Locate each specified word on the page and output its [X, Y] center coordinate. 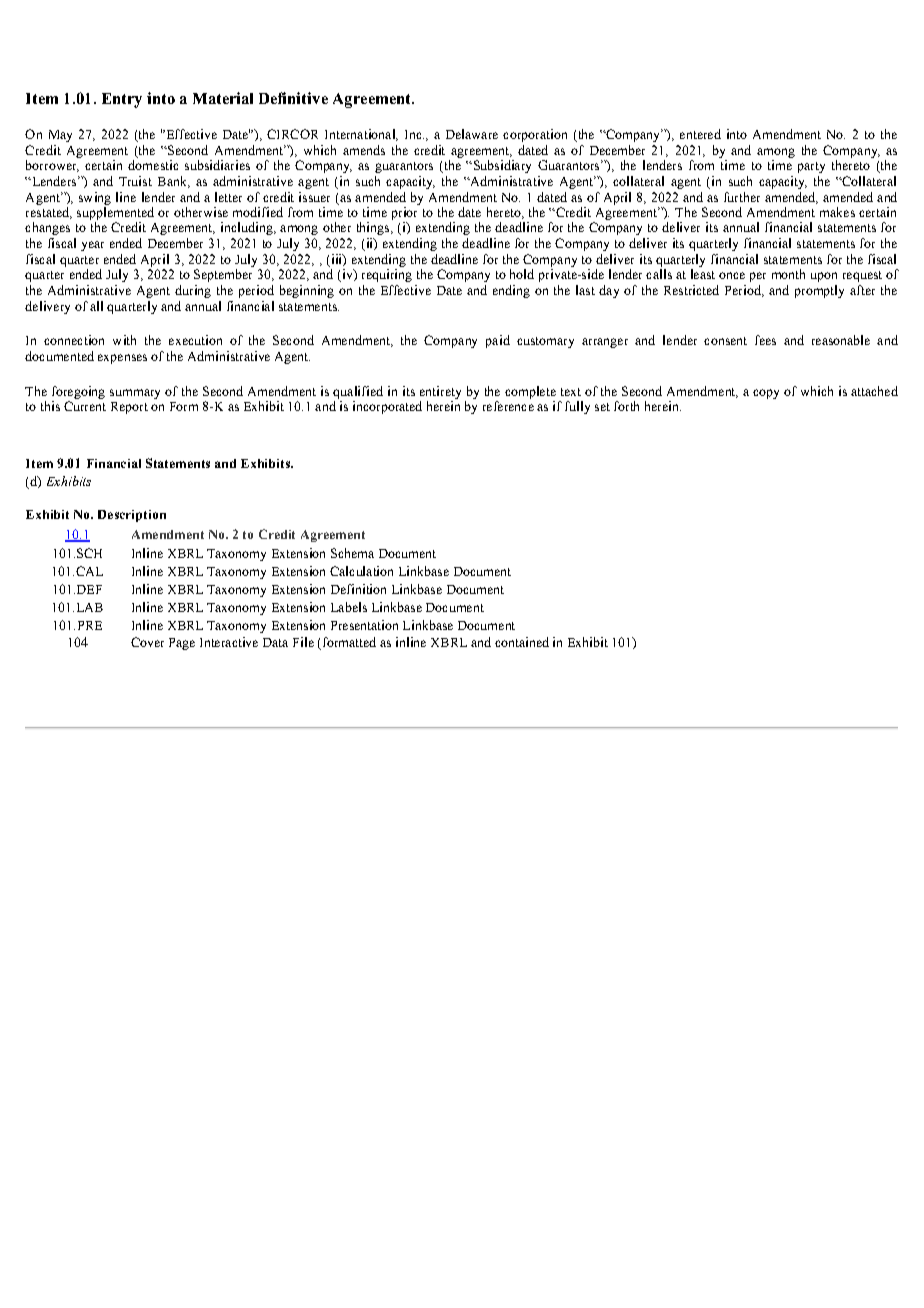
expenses [122, 359]
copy [766, 394]
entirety [440, 392]
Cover [147, 642]
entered [700, 134]
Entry [122, 100]
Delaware [472, 134]
